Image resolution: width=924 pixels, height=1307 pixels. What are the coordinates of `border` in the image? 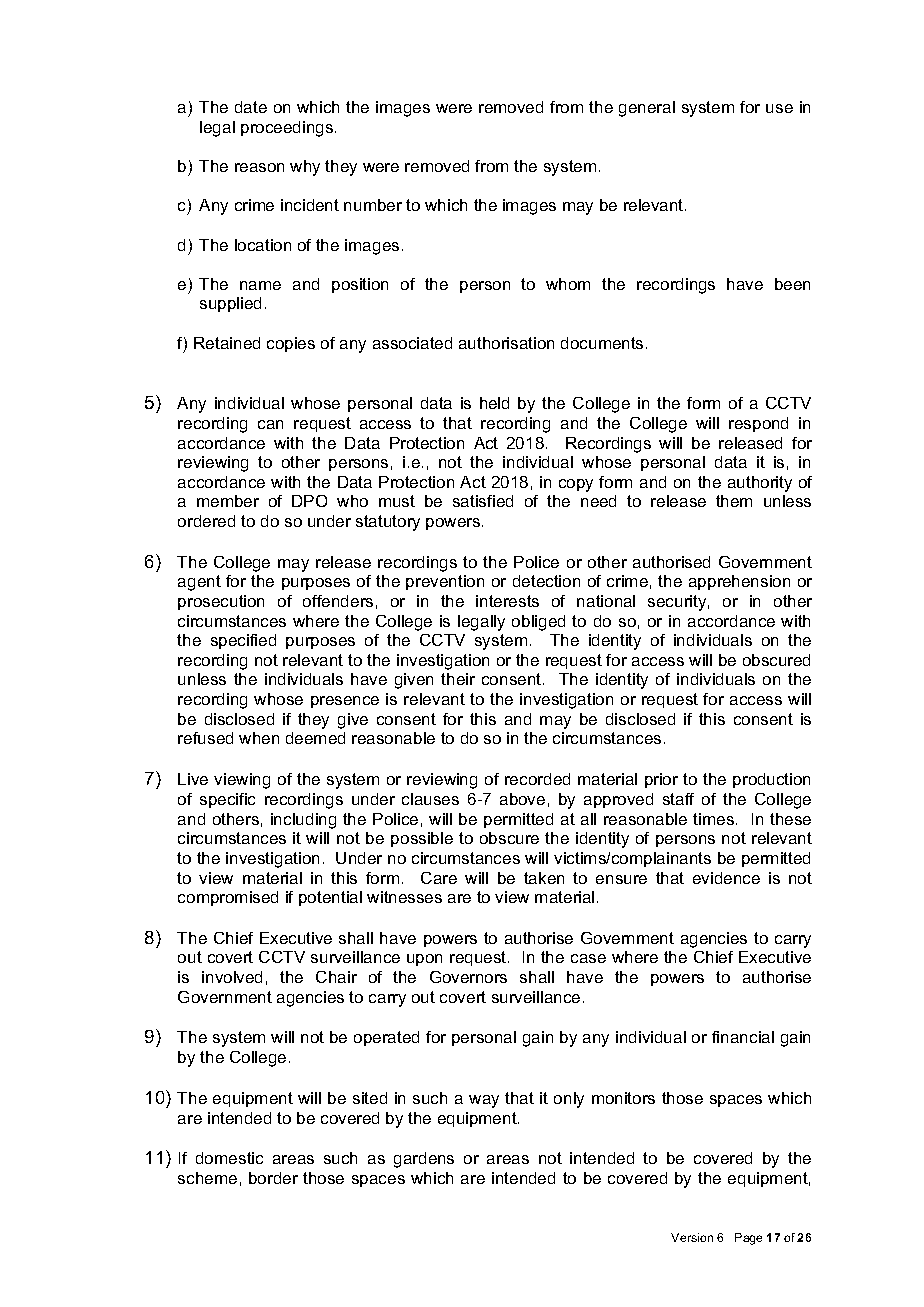 It's located at (273, 1178).
